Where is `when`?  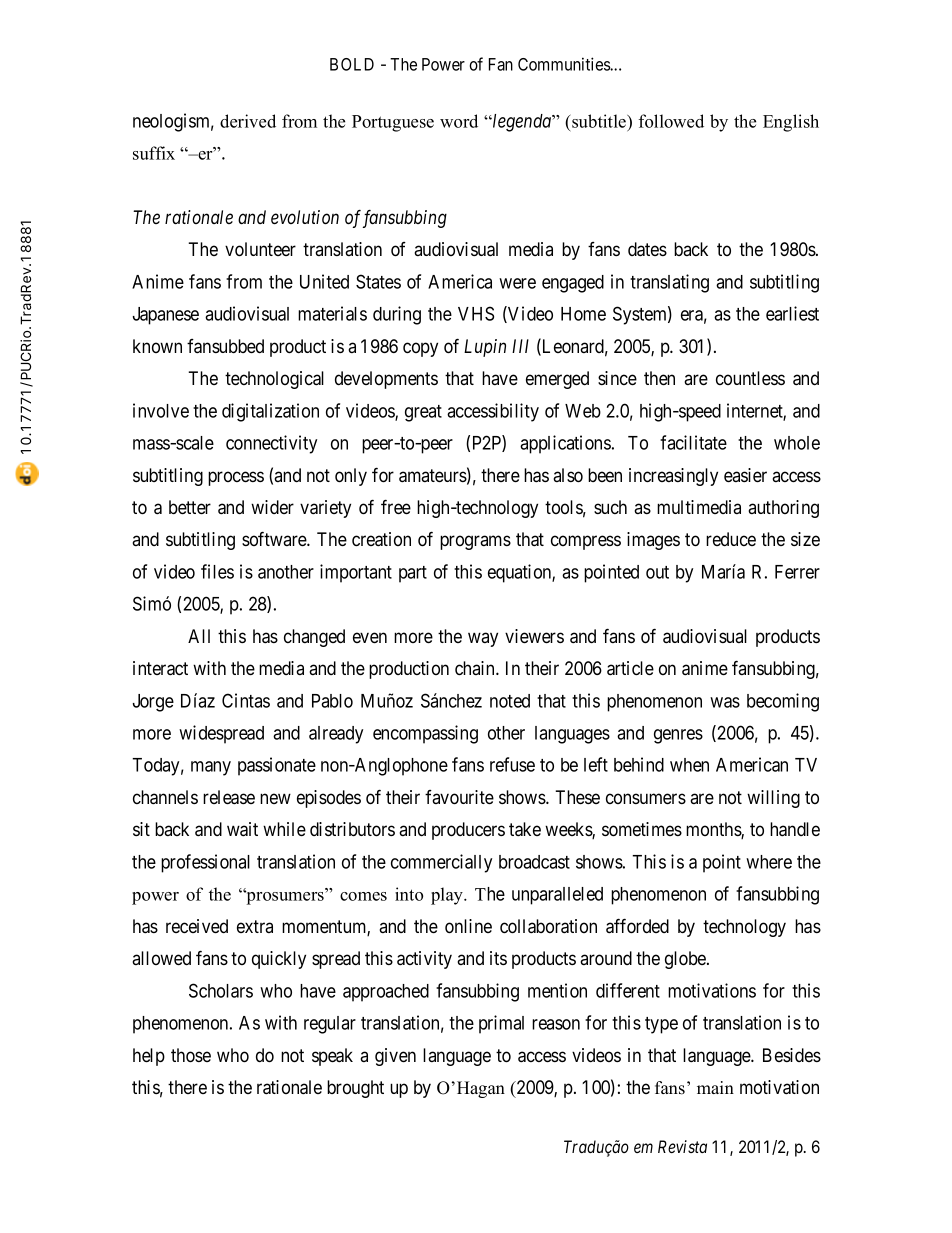
when is located at coordinates (689, 765).
